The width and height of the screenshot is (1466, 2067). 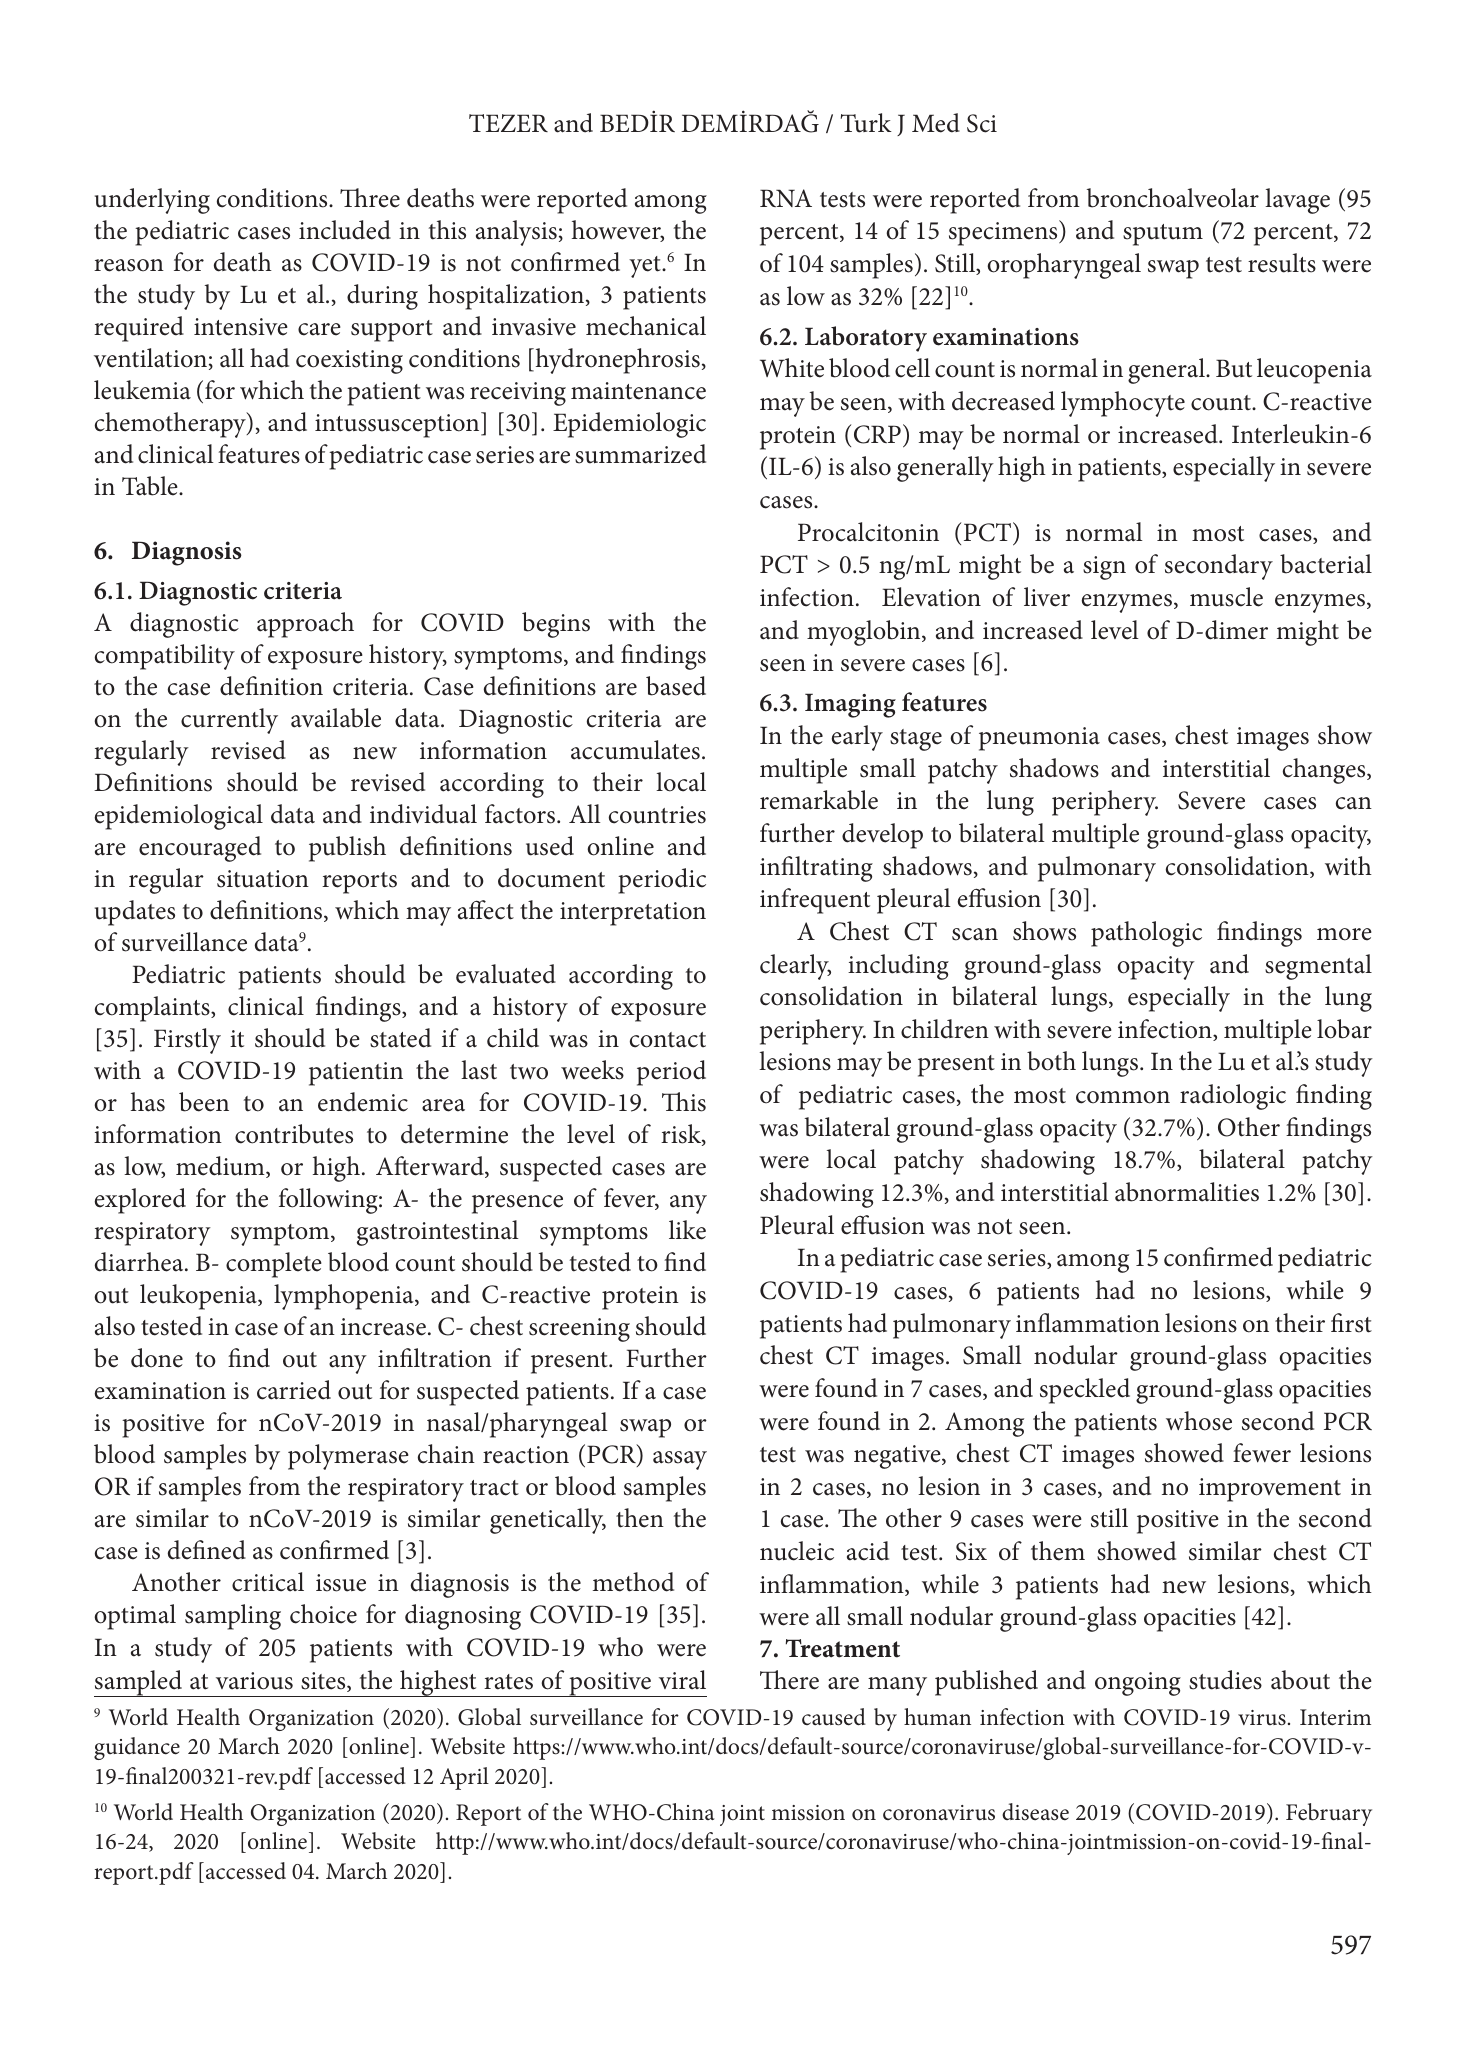 What do you see at coordinates (1146, 934) in the screenshot?
I see `pathologic` at bounding box center [1146, 934].
